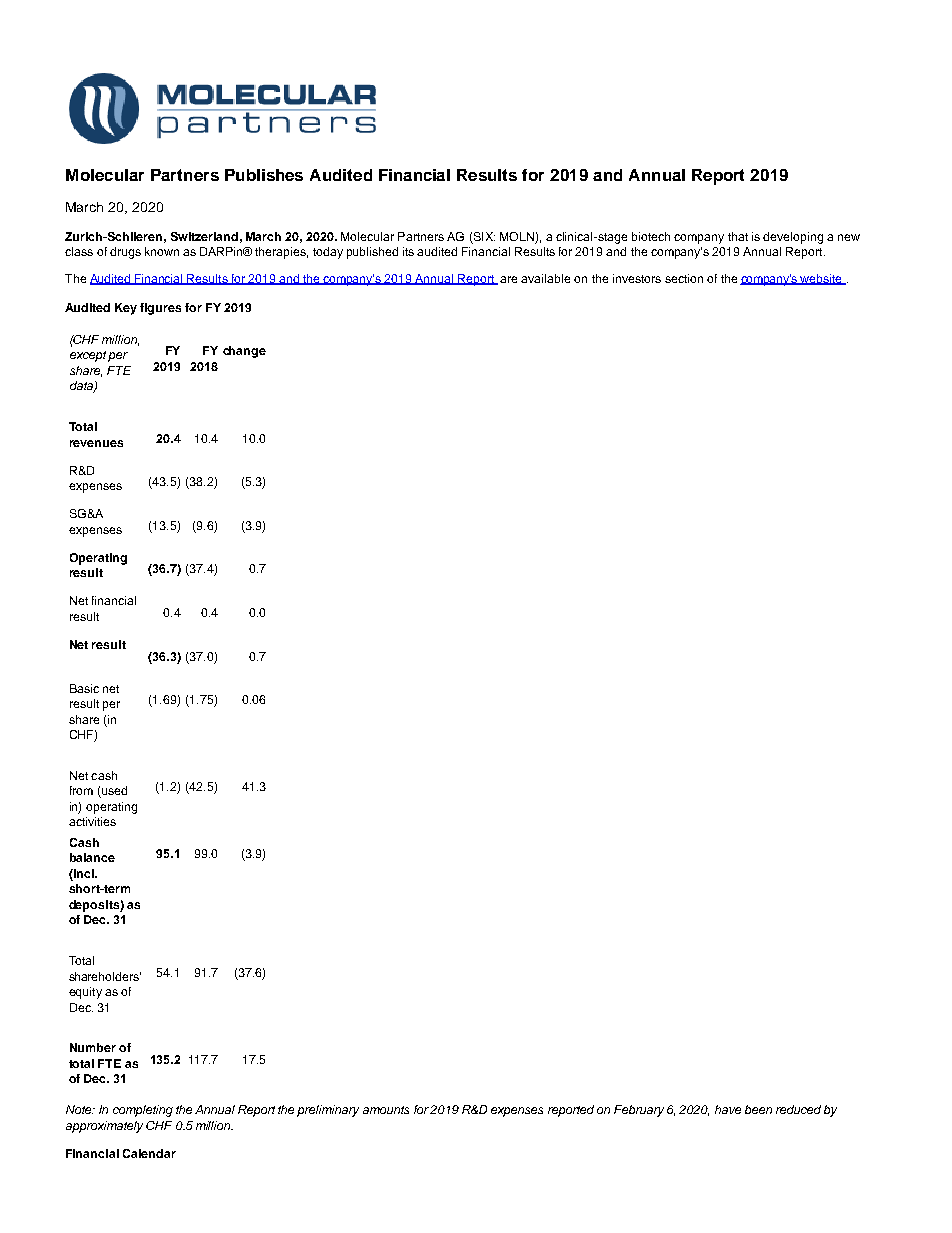 The image size is (952, 1233). What do you see at coordinates (738, 236) in the screenshot?
I see `that` at bounding box center [738, 236].
